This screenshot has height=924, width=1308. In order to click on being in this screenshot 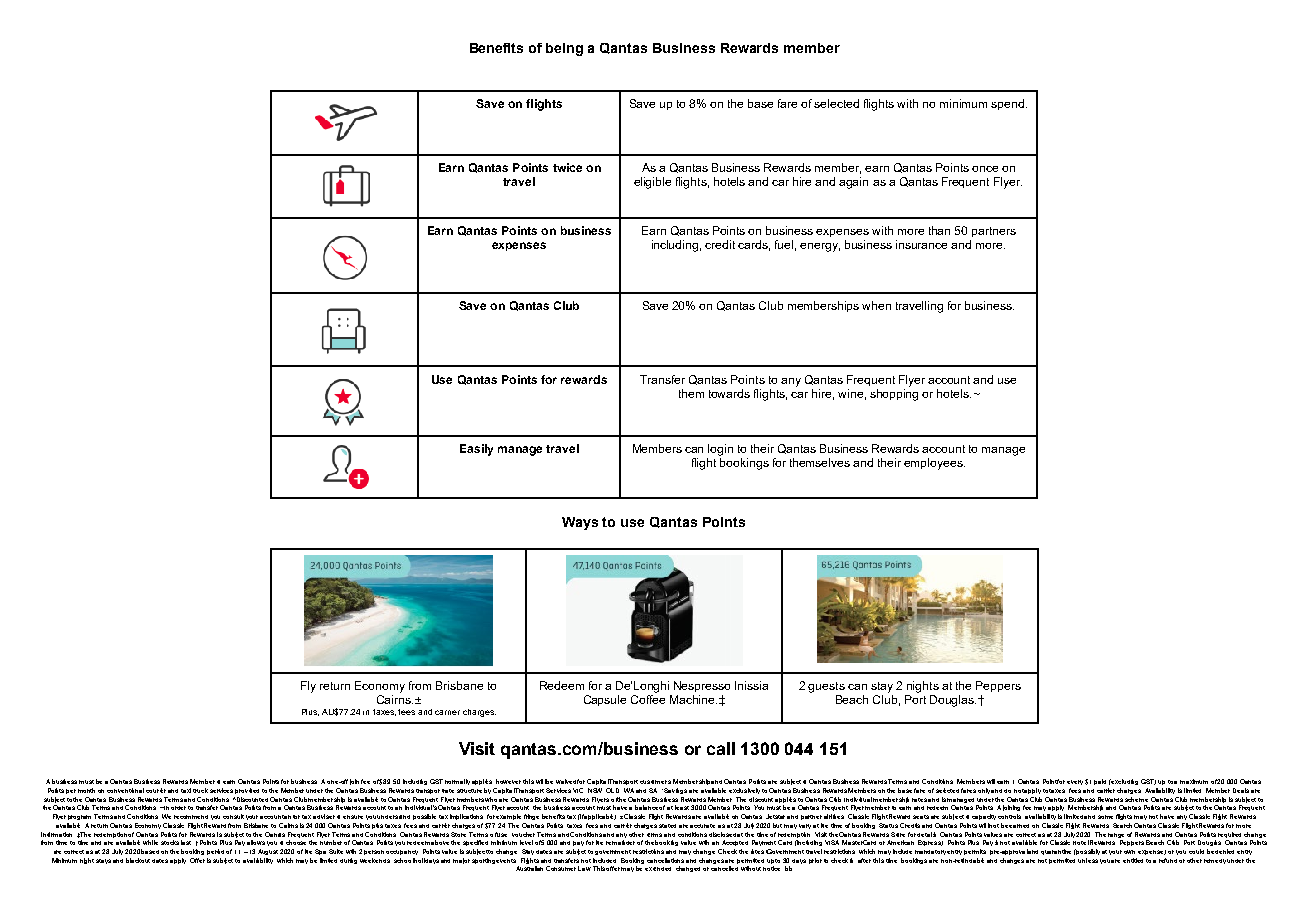, I will do `click(564, 49)`.
